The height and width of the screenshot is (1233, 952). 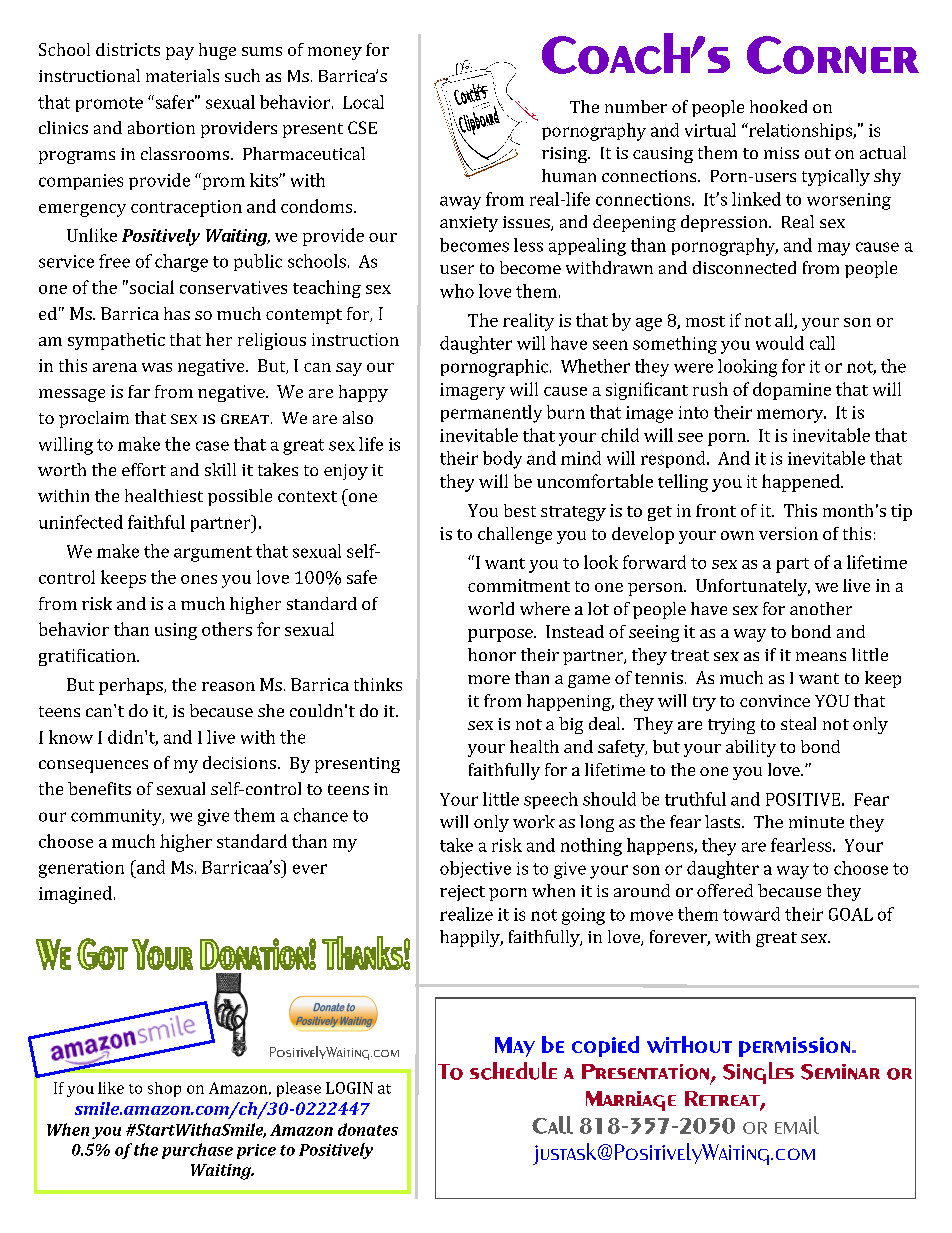 What do you see at coordinates (199, 579) in the screenshot?
I see `ones` at bounding box center [199, 579].
